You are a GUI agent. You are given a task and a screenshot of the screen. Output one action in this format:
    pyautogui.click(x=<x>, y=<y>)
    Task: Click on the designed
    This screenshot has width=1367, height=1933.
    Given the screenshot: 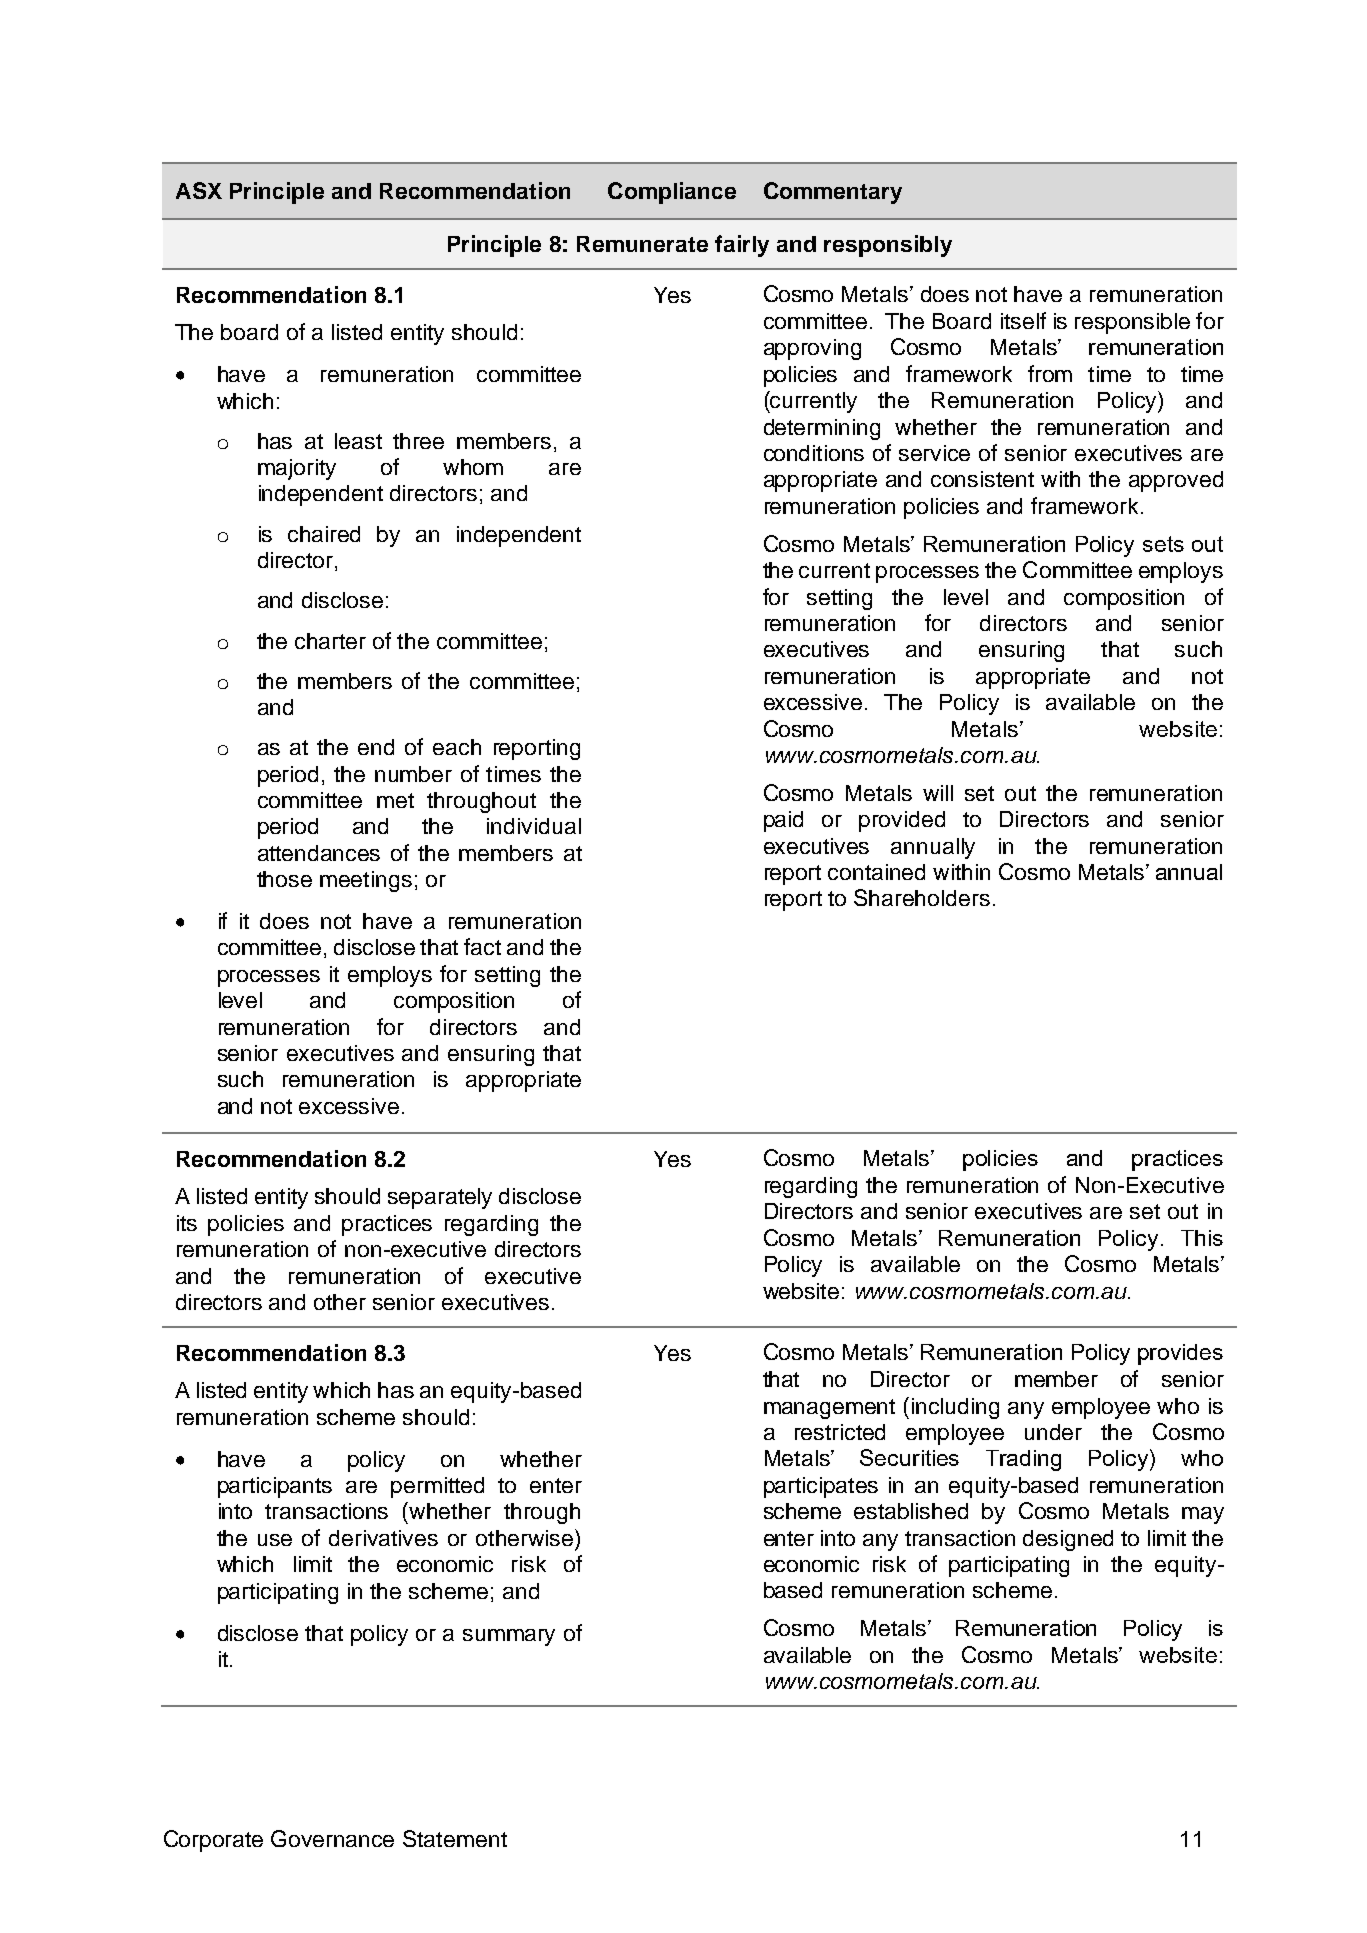 What is the action you would take?
    pyautogui.click(x=1068, y=1540)
